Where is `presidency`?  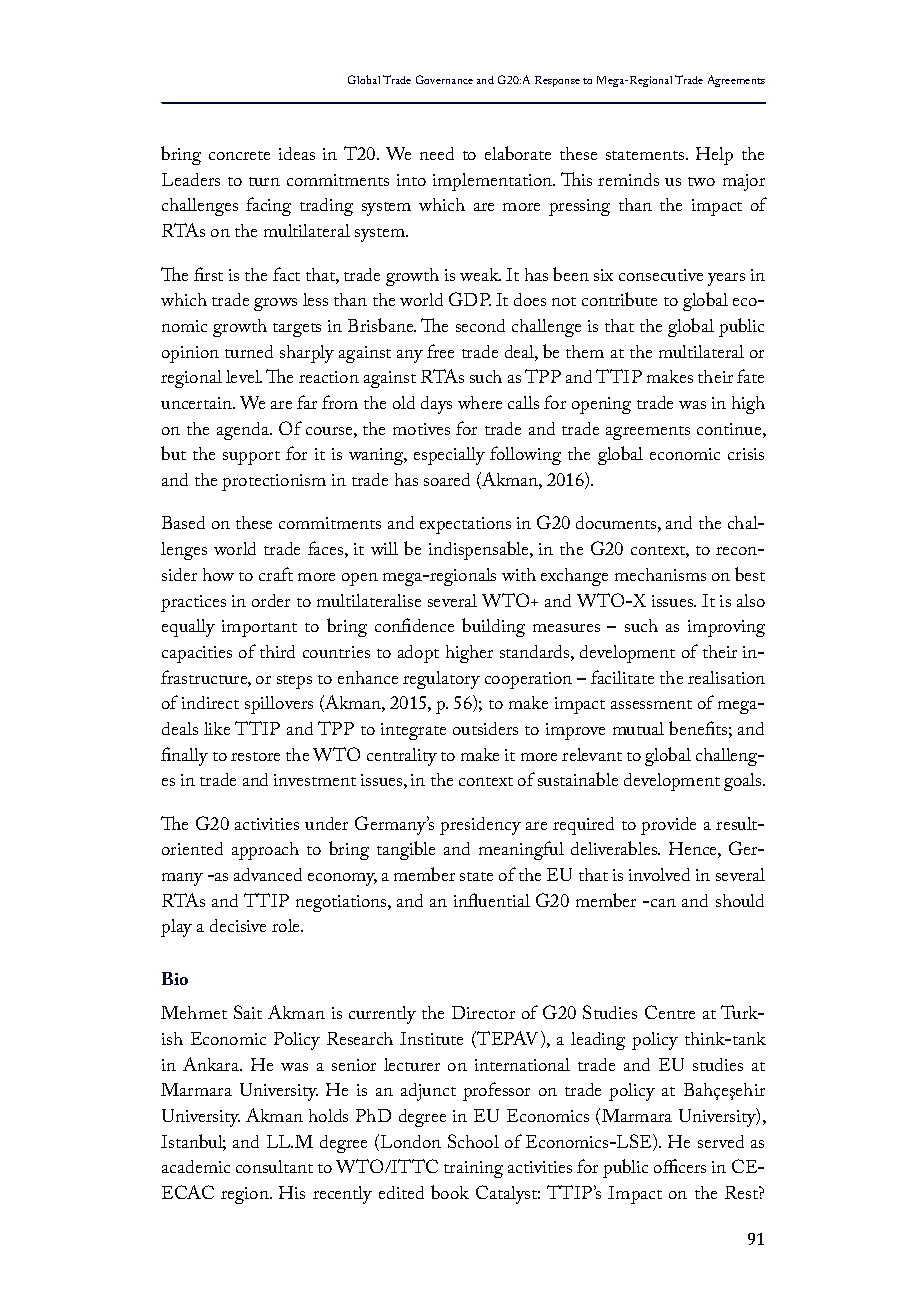 presidency is located at coordinates (480, 826).
